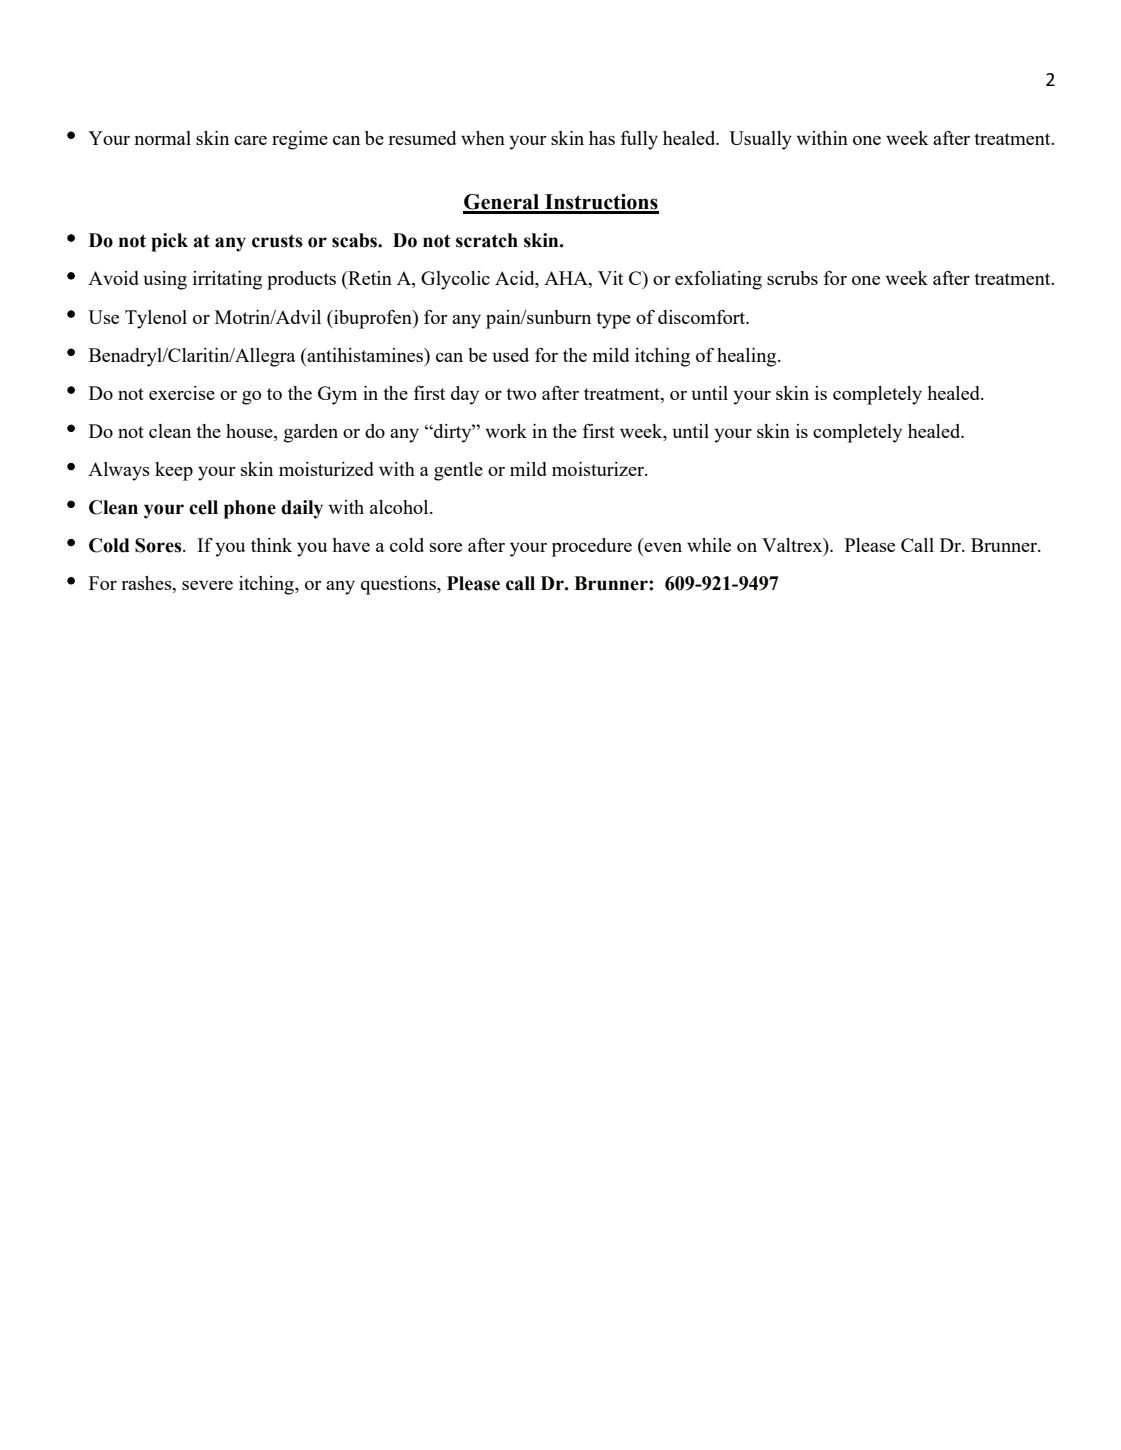 The image size is (1121, 1450). What do you see at coordinates (207, 585) in the page?
I see `severe` at bounding box center [207, 585].
